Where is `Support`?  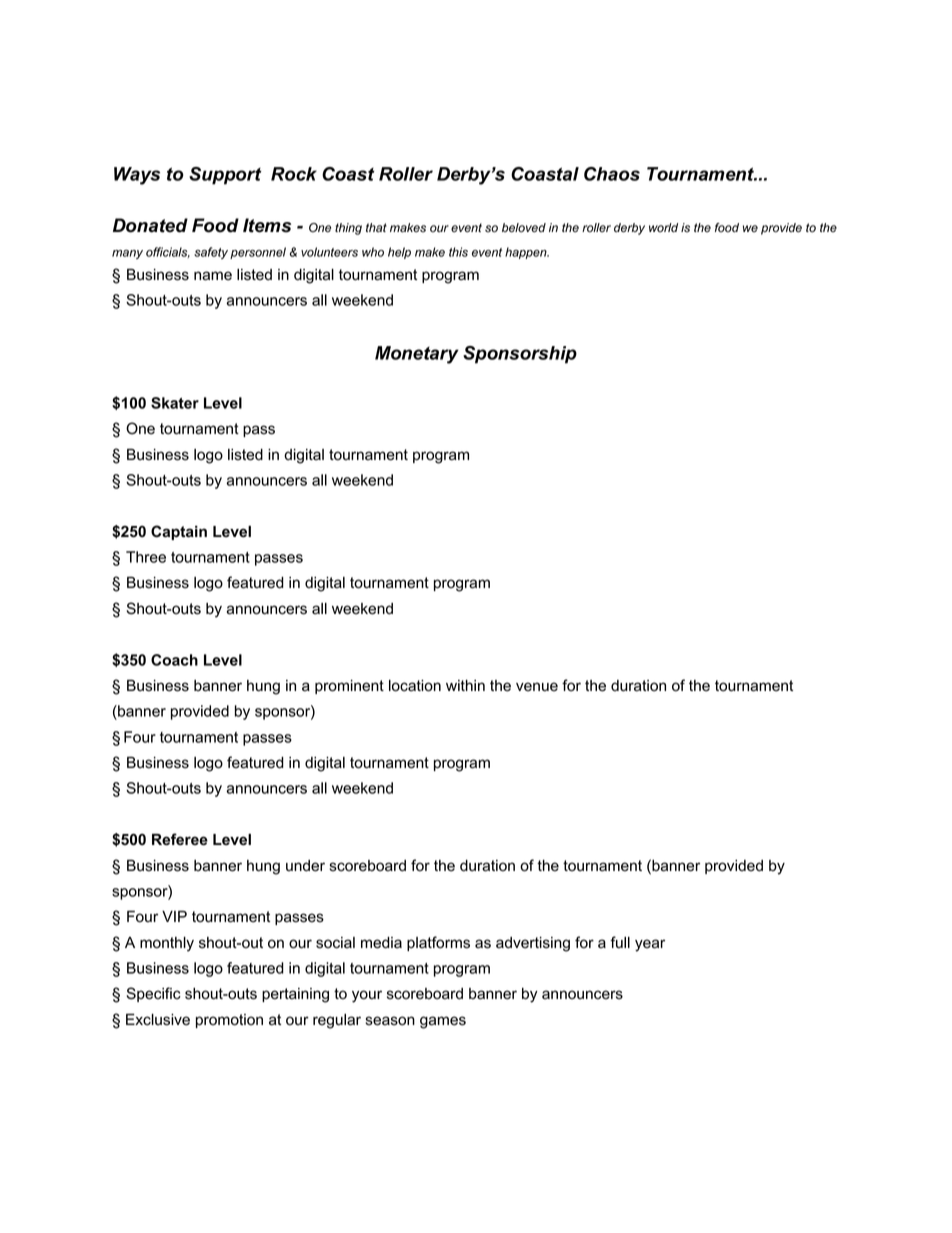
Support is located at coordinates (225, 176).
